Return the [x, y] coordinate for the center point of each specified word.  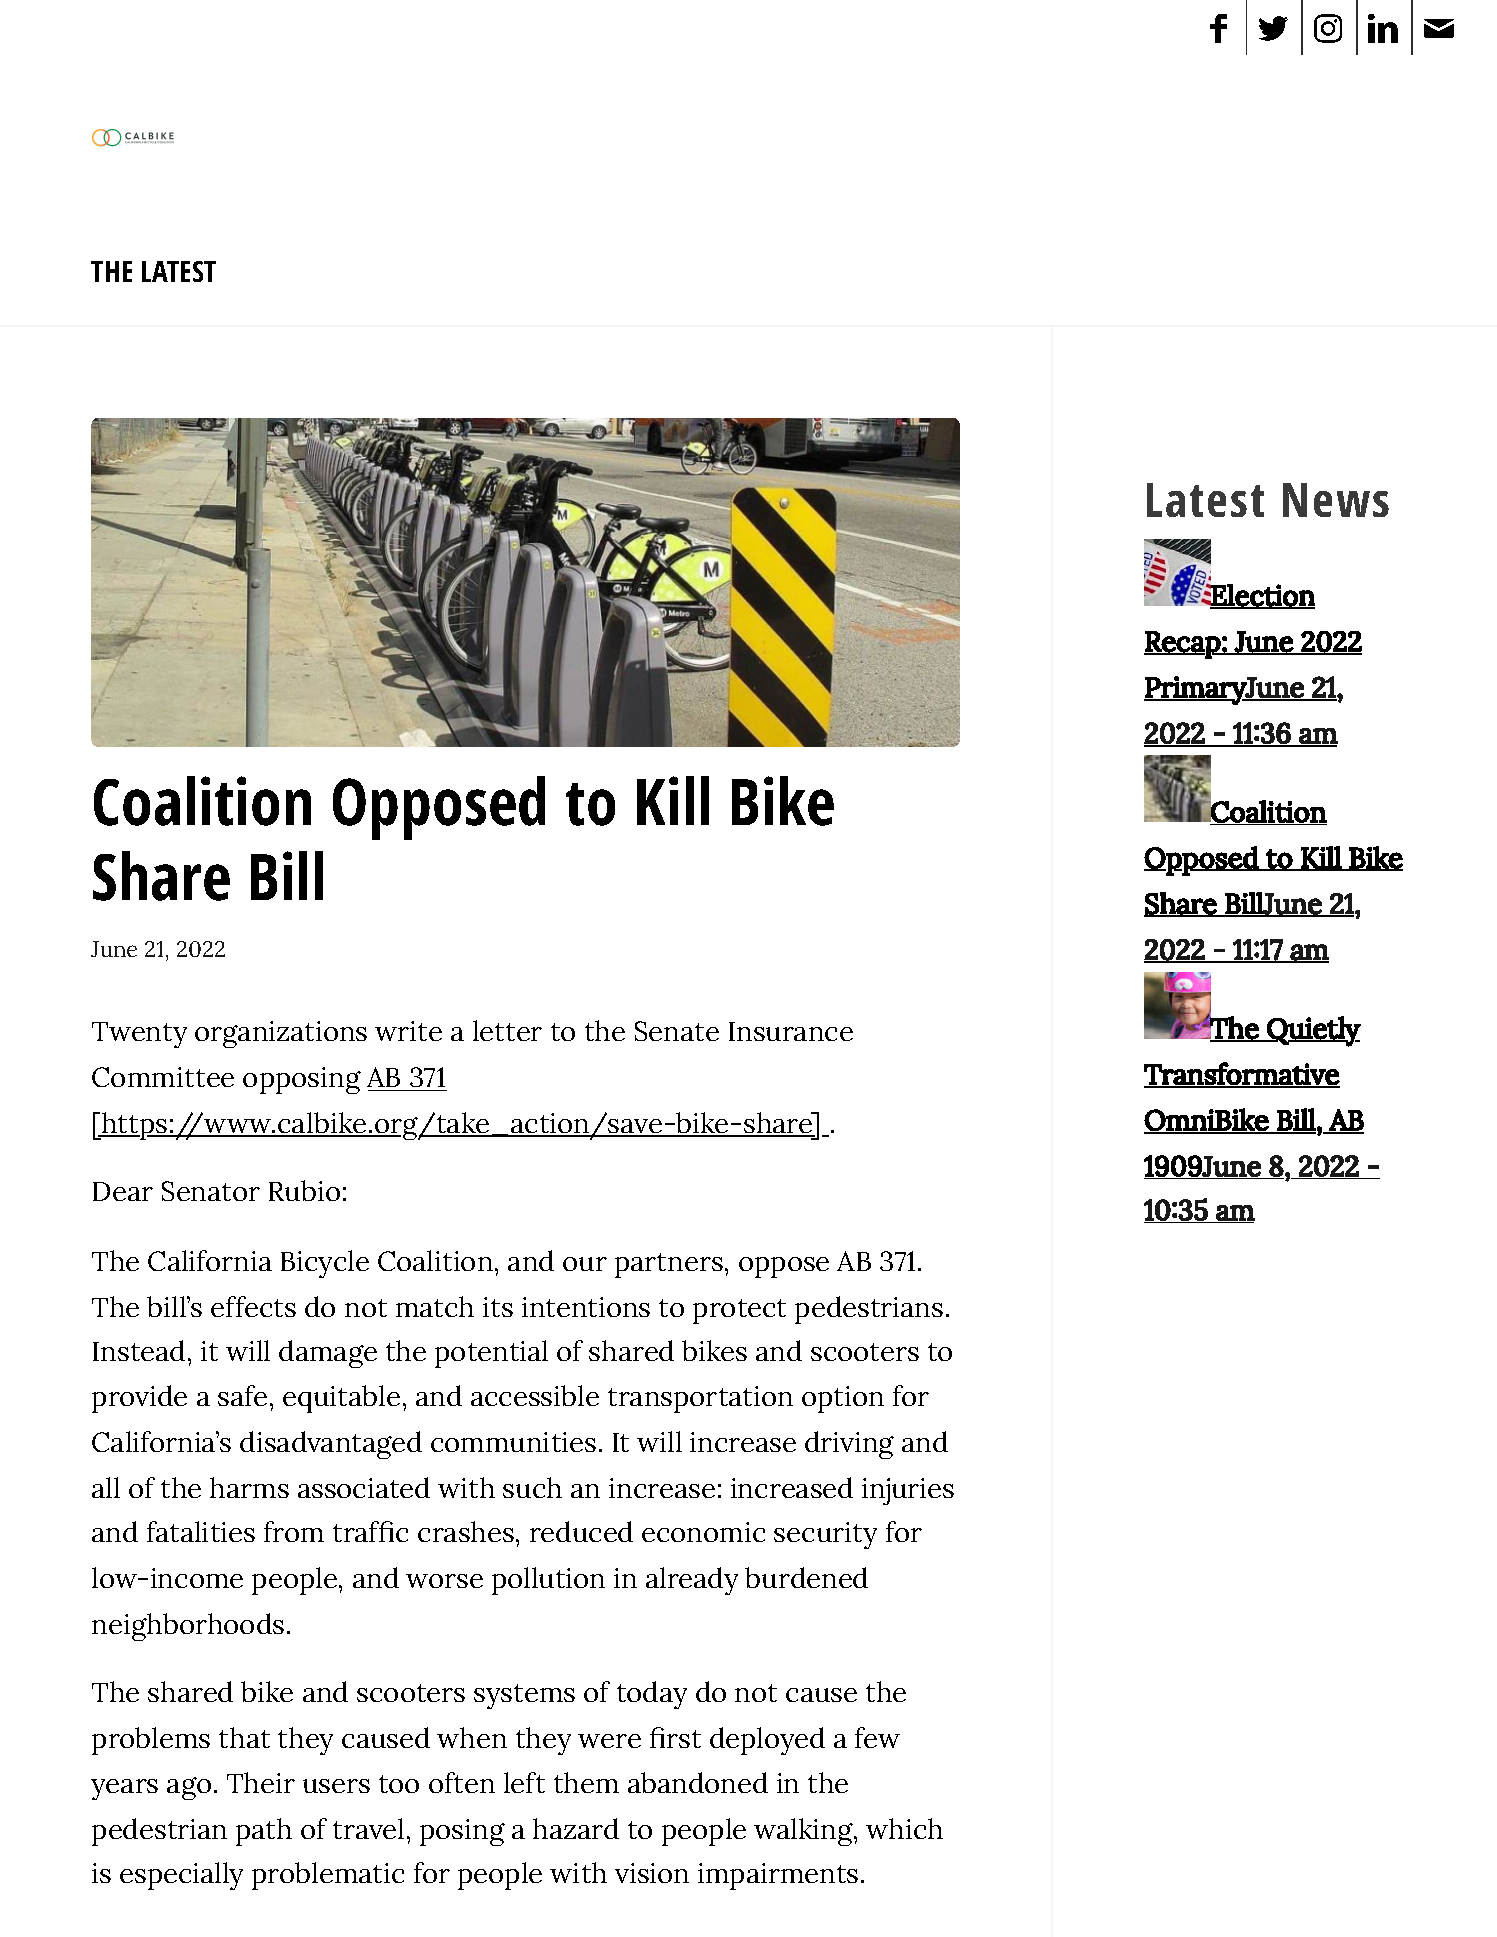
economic [703, 1532]
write [408, 1031]
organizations [281, 1034]
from [294, 1531]
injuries [908, 1491]
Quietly [1313, 1031]
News [1336, 500]
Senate [677, 1031]
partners [669, 1265]
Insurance [791, 1031]
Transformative [1242, 1074]
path [264, 1832]
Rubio [304, 1190]
